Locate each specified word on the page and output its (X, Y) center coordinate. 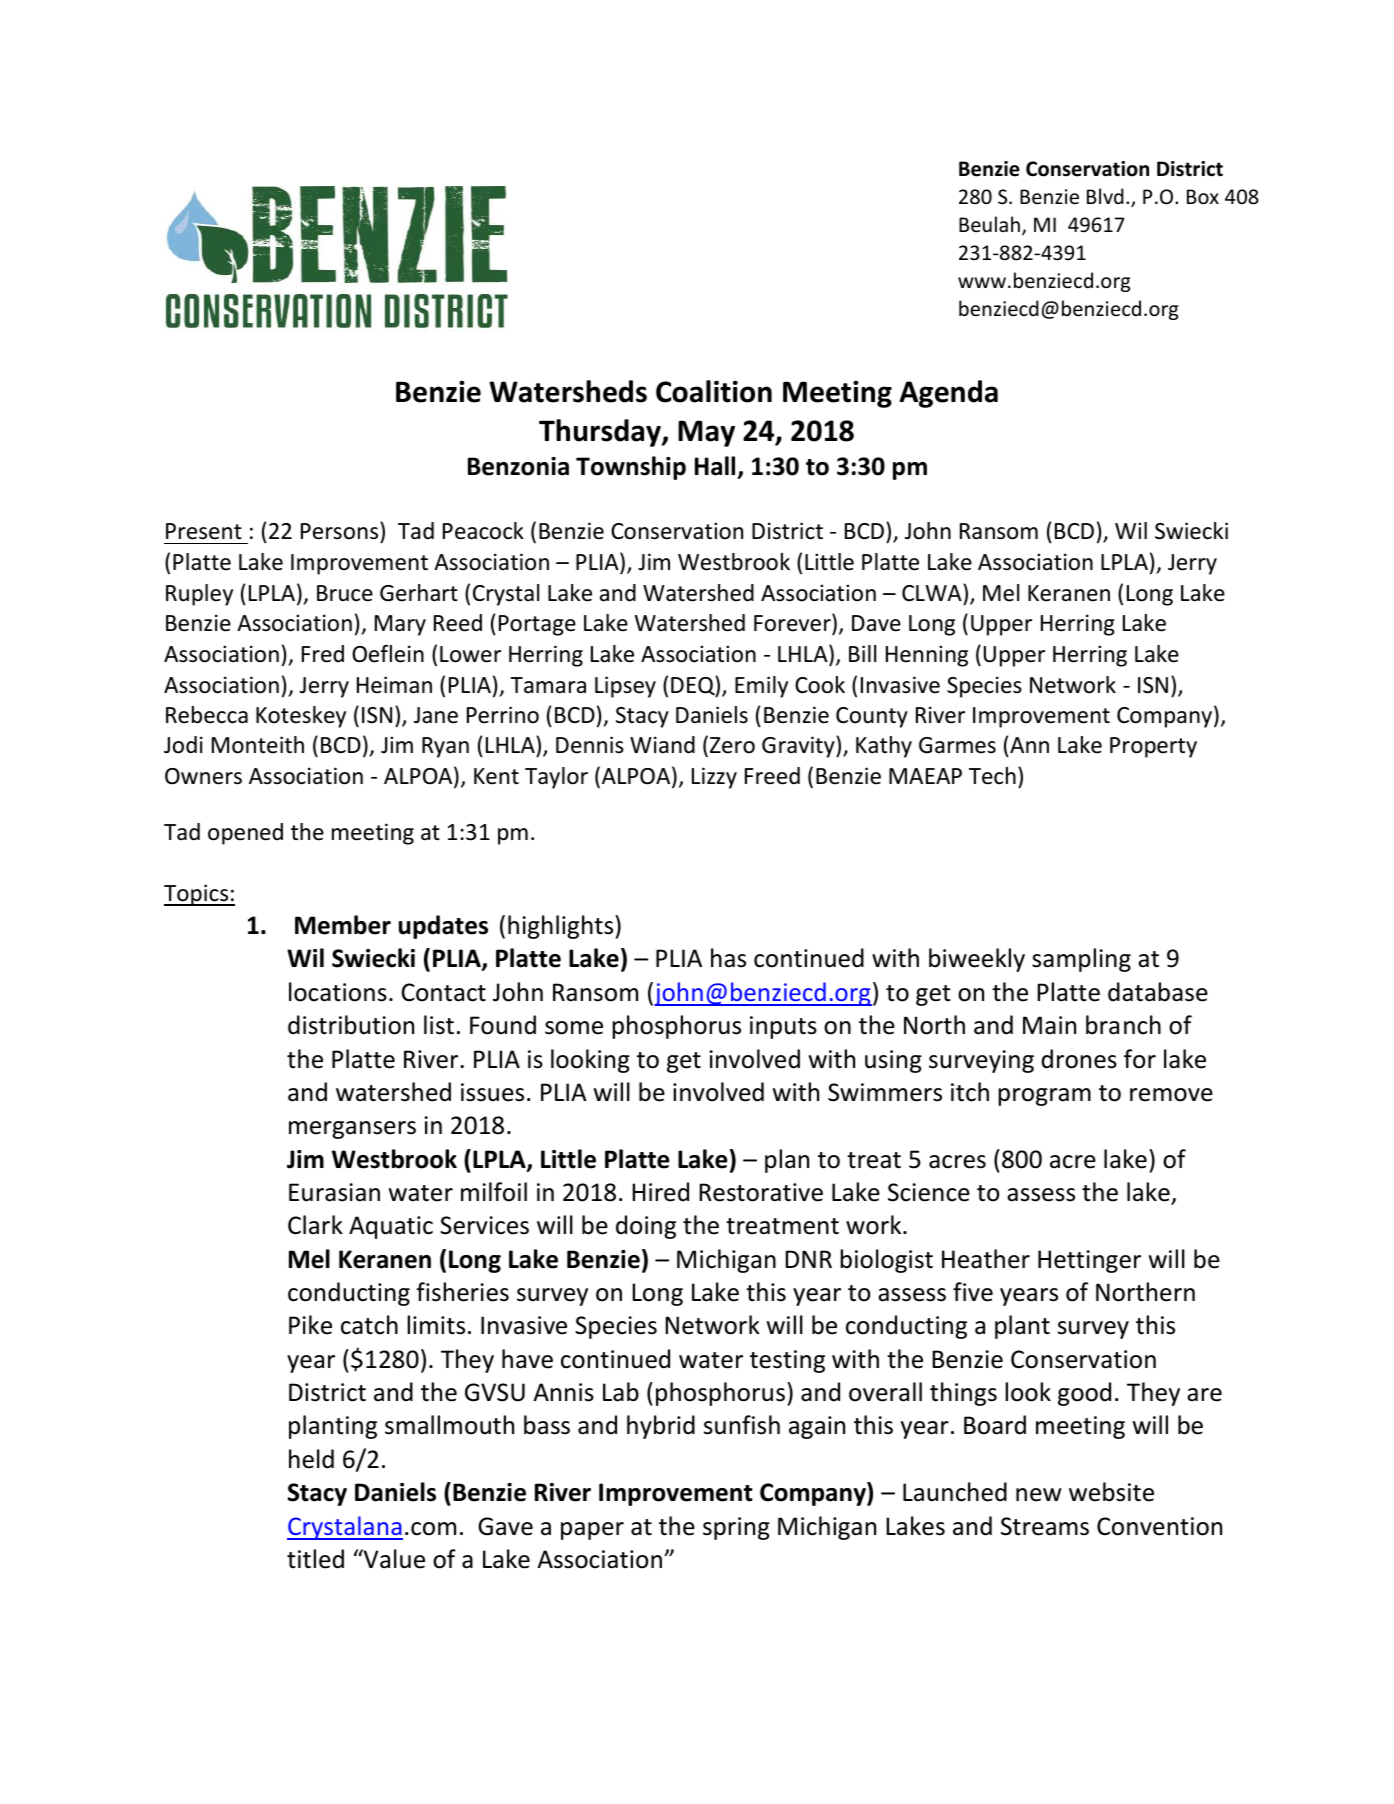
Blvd (1105, 196)
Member (343, 925)
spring (736, 1528)
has (728, 958)
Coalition (714, 391)
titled (315, 1559)
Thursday (601, 433)
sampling (1081, 960)
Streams (1045, 1526)
